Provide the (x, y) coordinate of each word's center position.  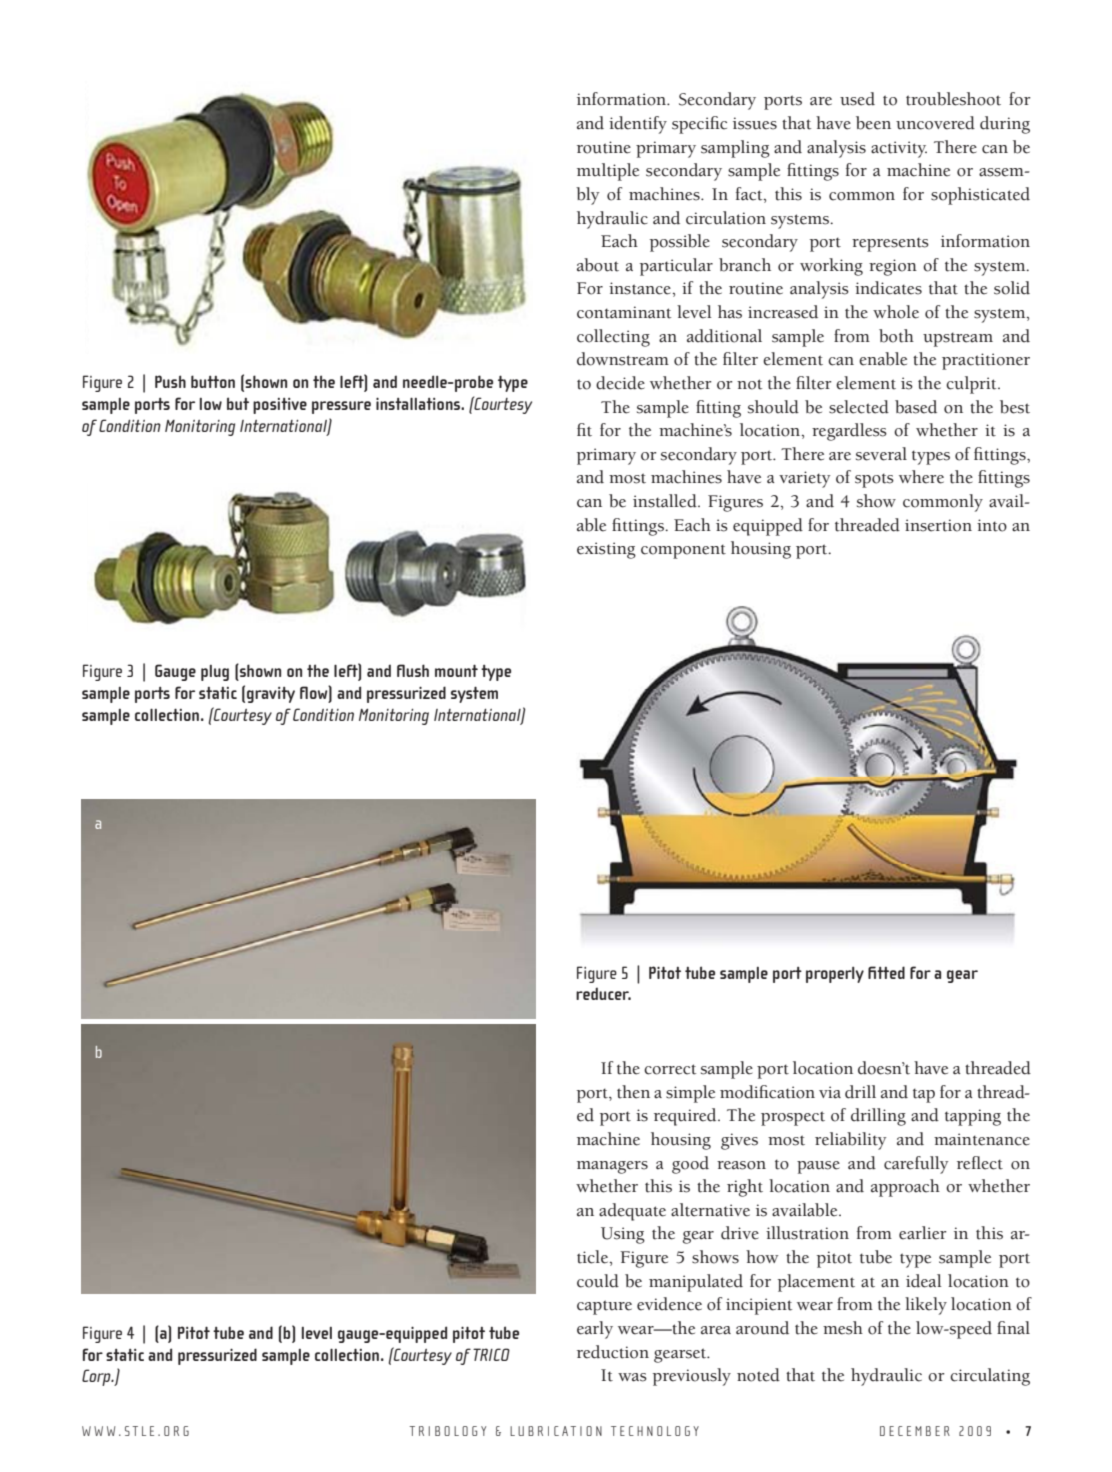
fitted (886, 972)
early (595, 1330)
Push (170, 381)
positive (280, 406)
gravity (271, 695)
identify (638, 125)
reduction (613, 1352)
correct (670, 1069)
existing (606, 550)
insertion (938, 525)
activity (899, 149)
